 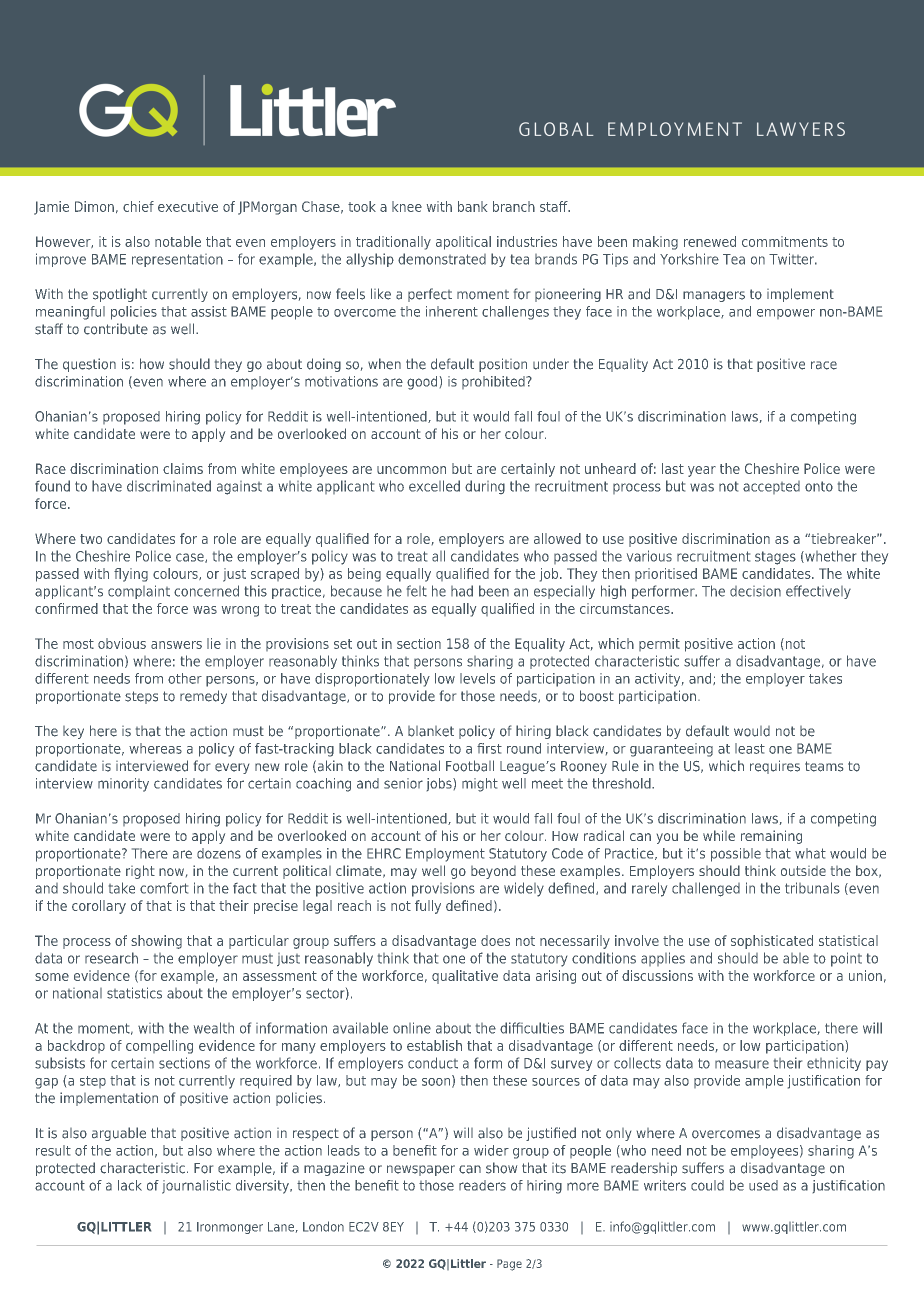 What do you see at coordinates (509, 1265) in the screenshot?
I see `Page` at bounding box center [509, 1265].
